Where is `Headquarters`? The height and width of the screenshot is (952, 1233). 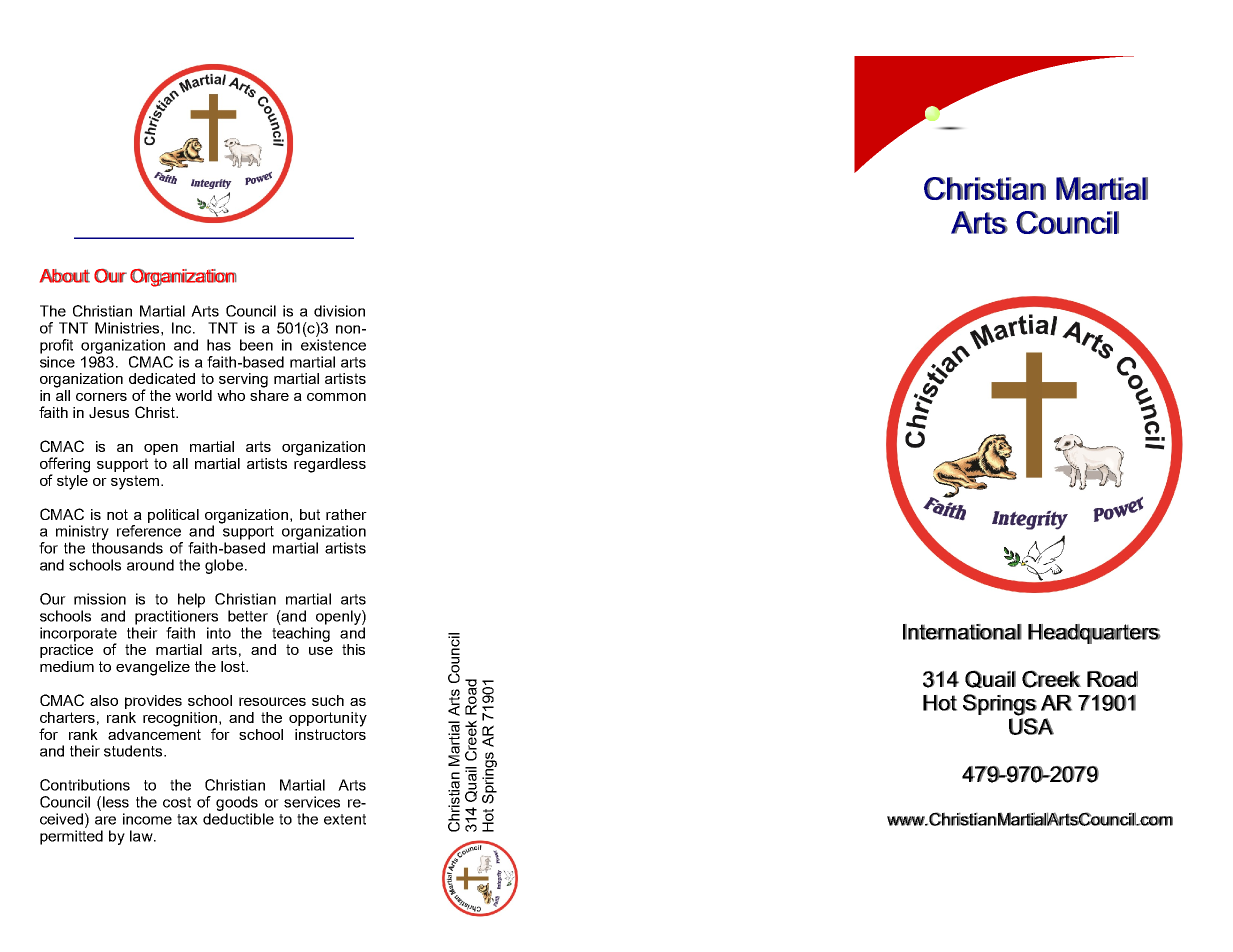 Headquarters is located at coordinates (1094, 634).
